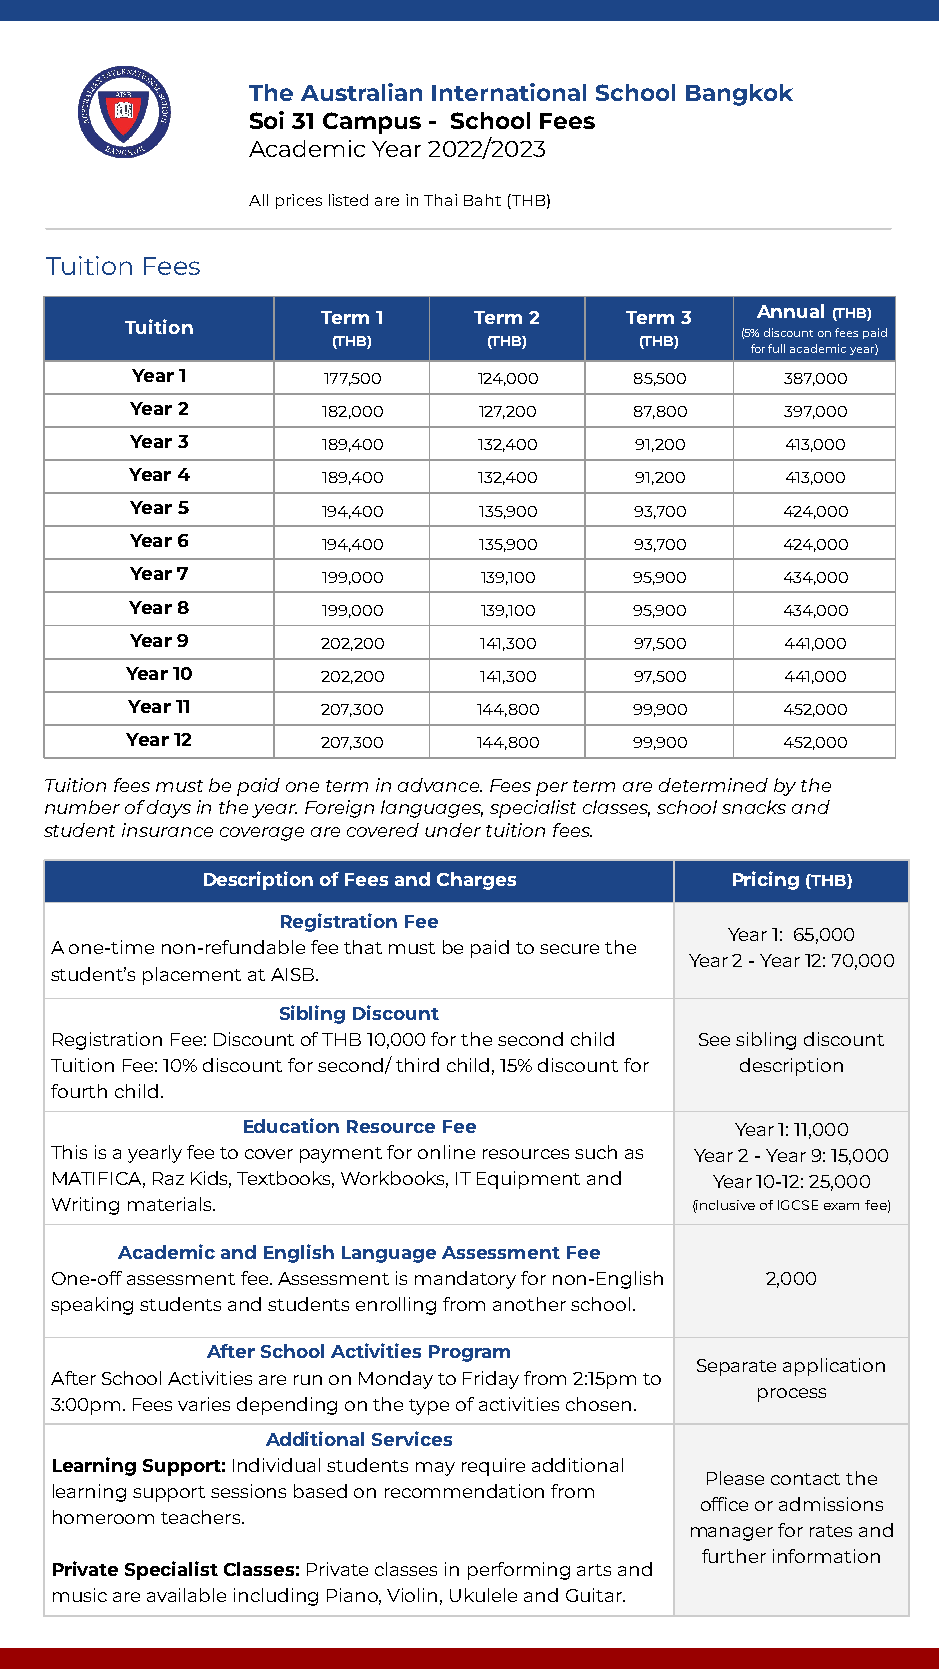 Image resolution: width=939 pixels, height=1669 pixels. What do you see at coordinates (482, 200) in the page?
I see `Baht` at bounding box center [482, 200].
